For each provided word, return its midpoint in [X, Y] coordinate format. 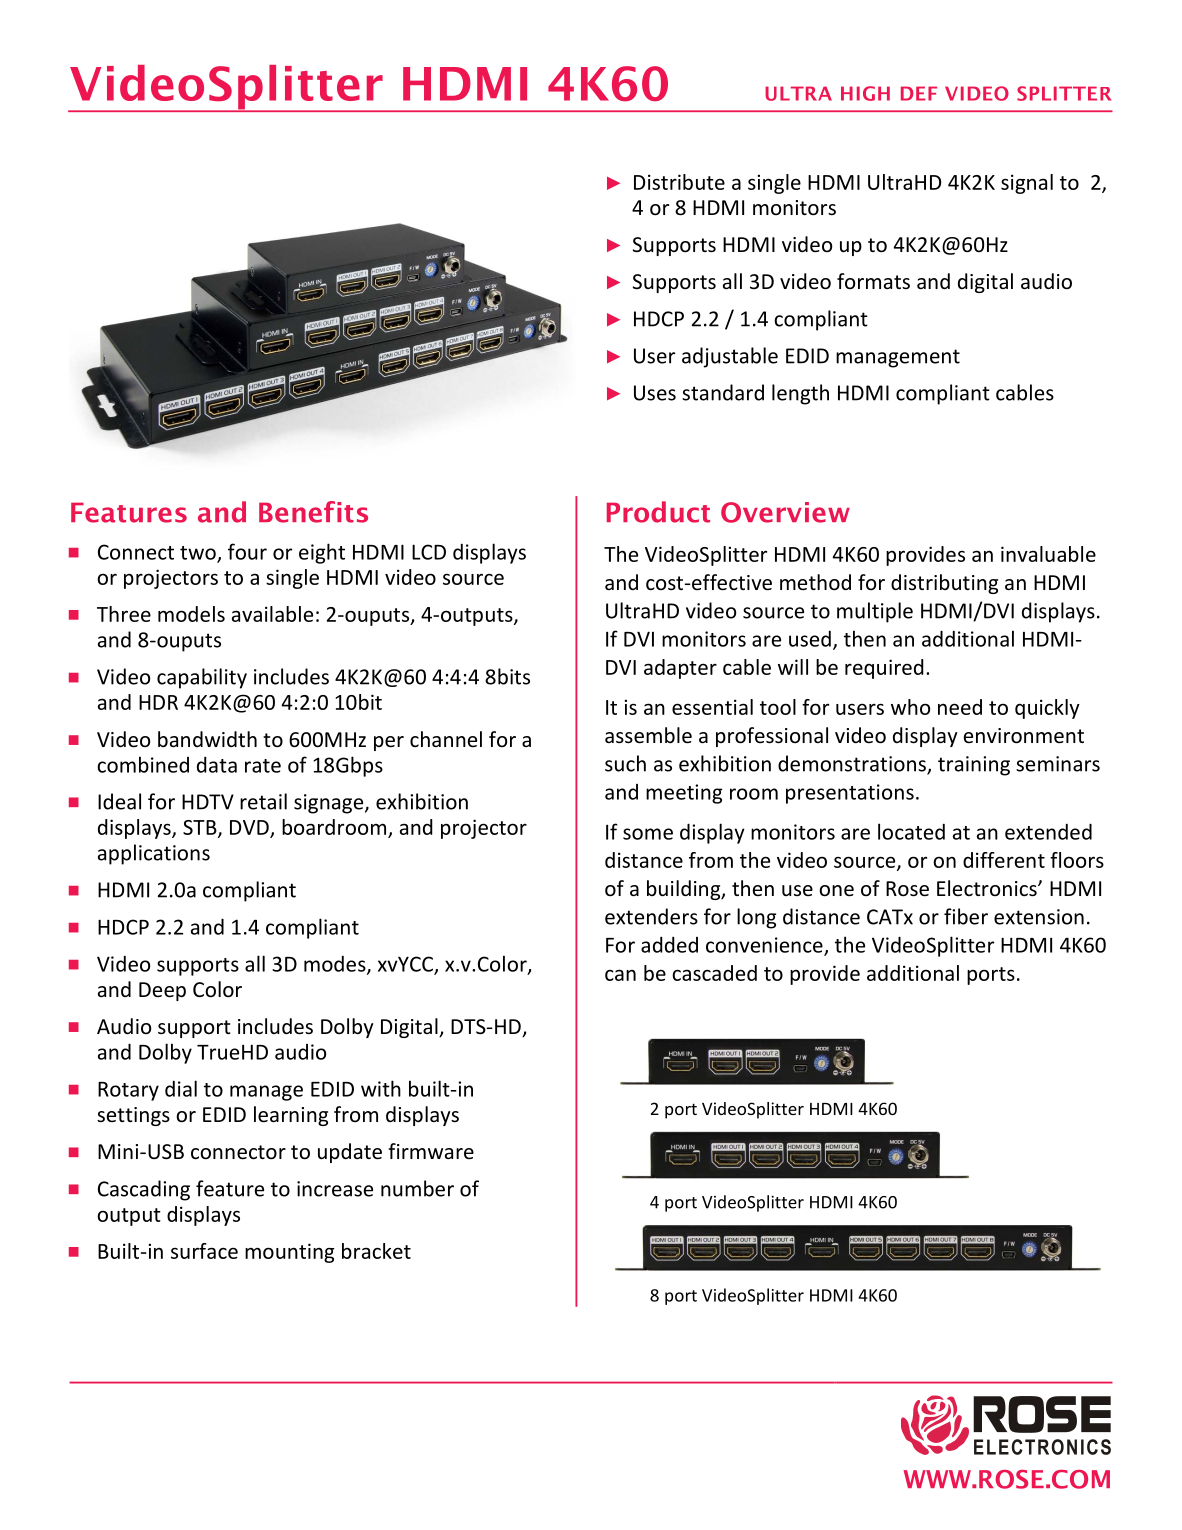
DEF [919, 93]
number [417, 1188]
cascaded [714, 973]
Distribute [679, 182]
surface [204, 1251]
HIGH [865, 93]
